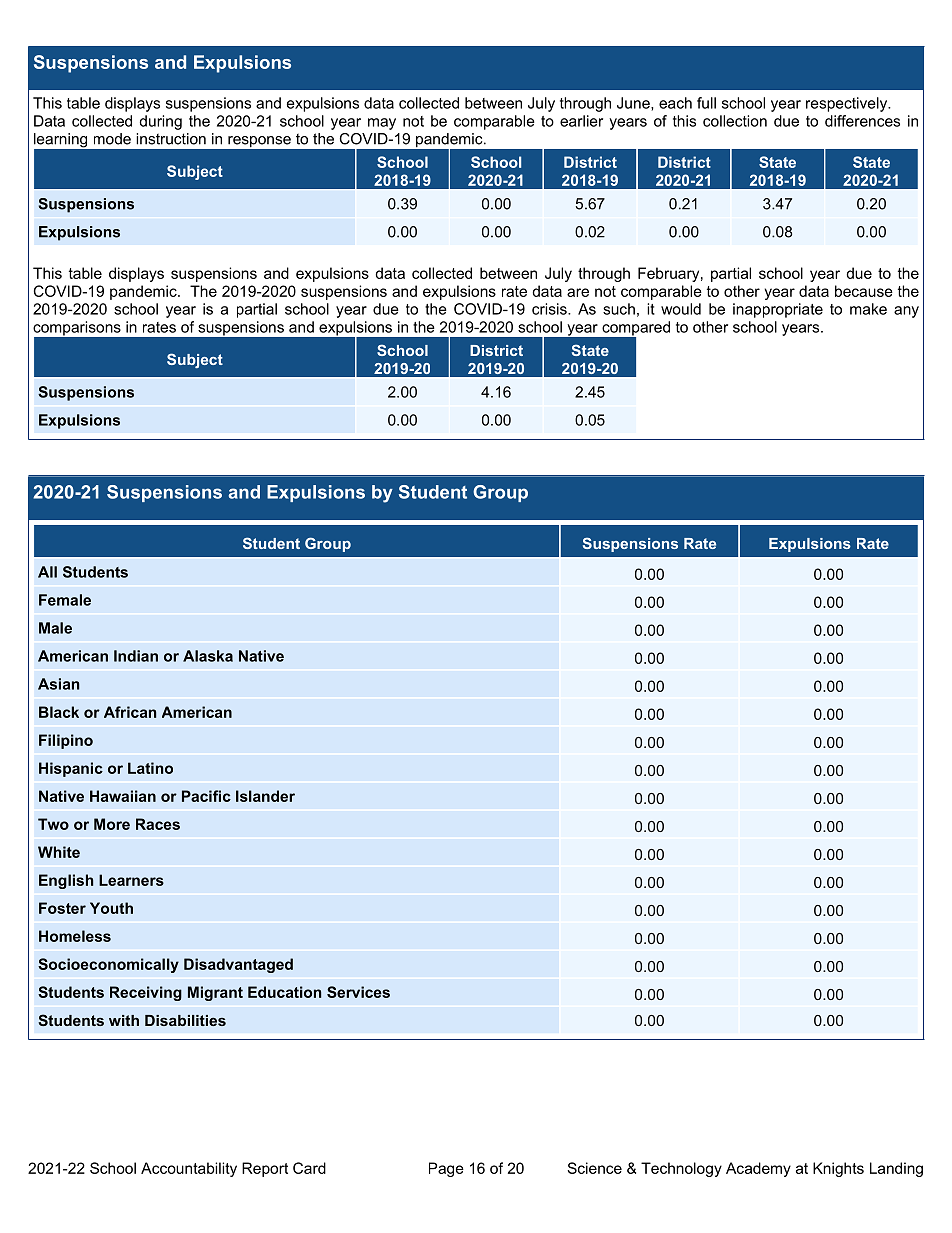  I want to click on Accountability, so click(189, 1169).
